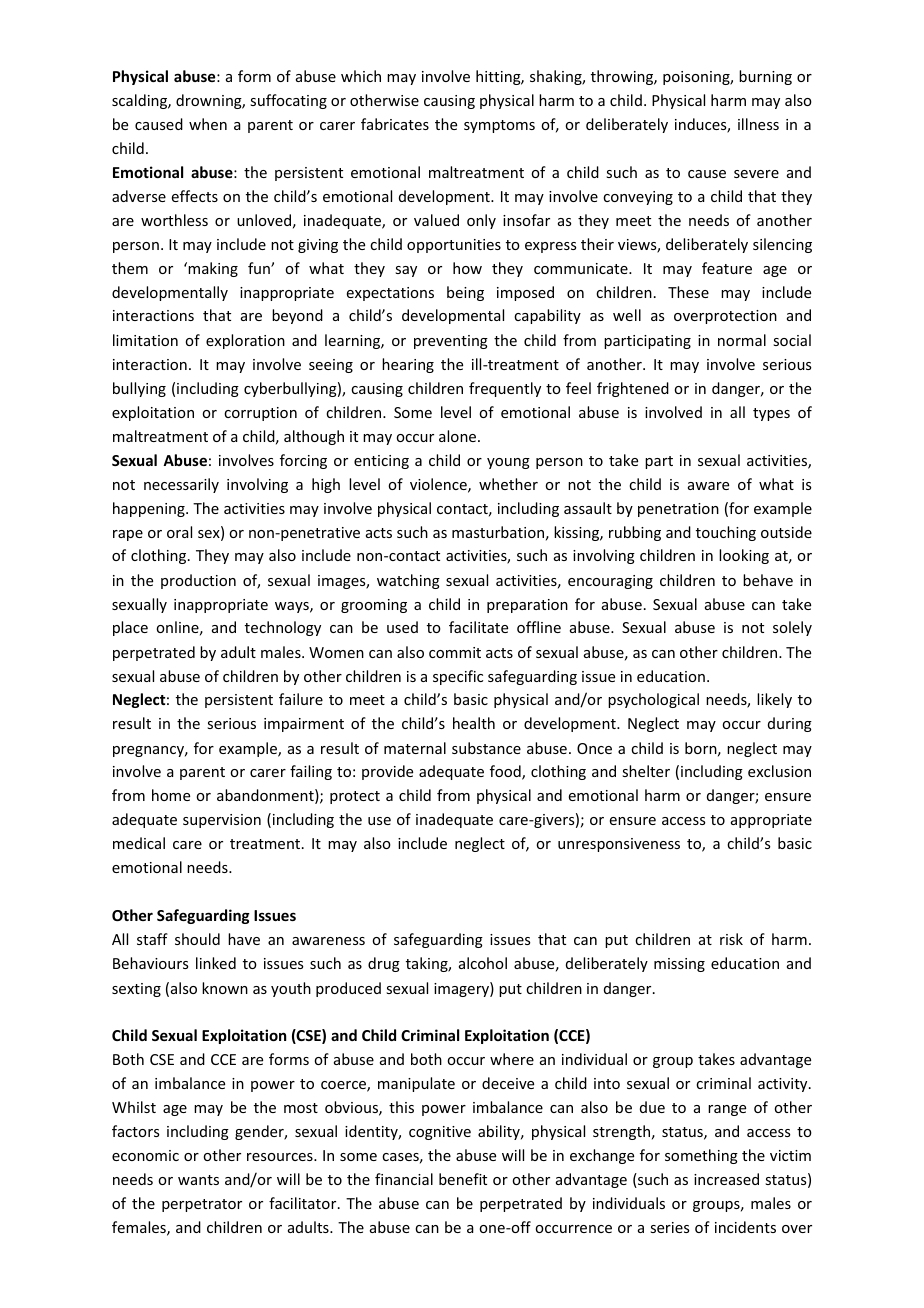 Image resolution: width=924 pixels, height=1308 pixels. Describe the element at coordinates (463, 1179) in the screenshot. I see `benefit` at that location.
